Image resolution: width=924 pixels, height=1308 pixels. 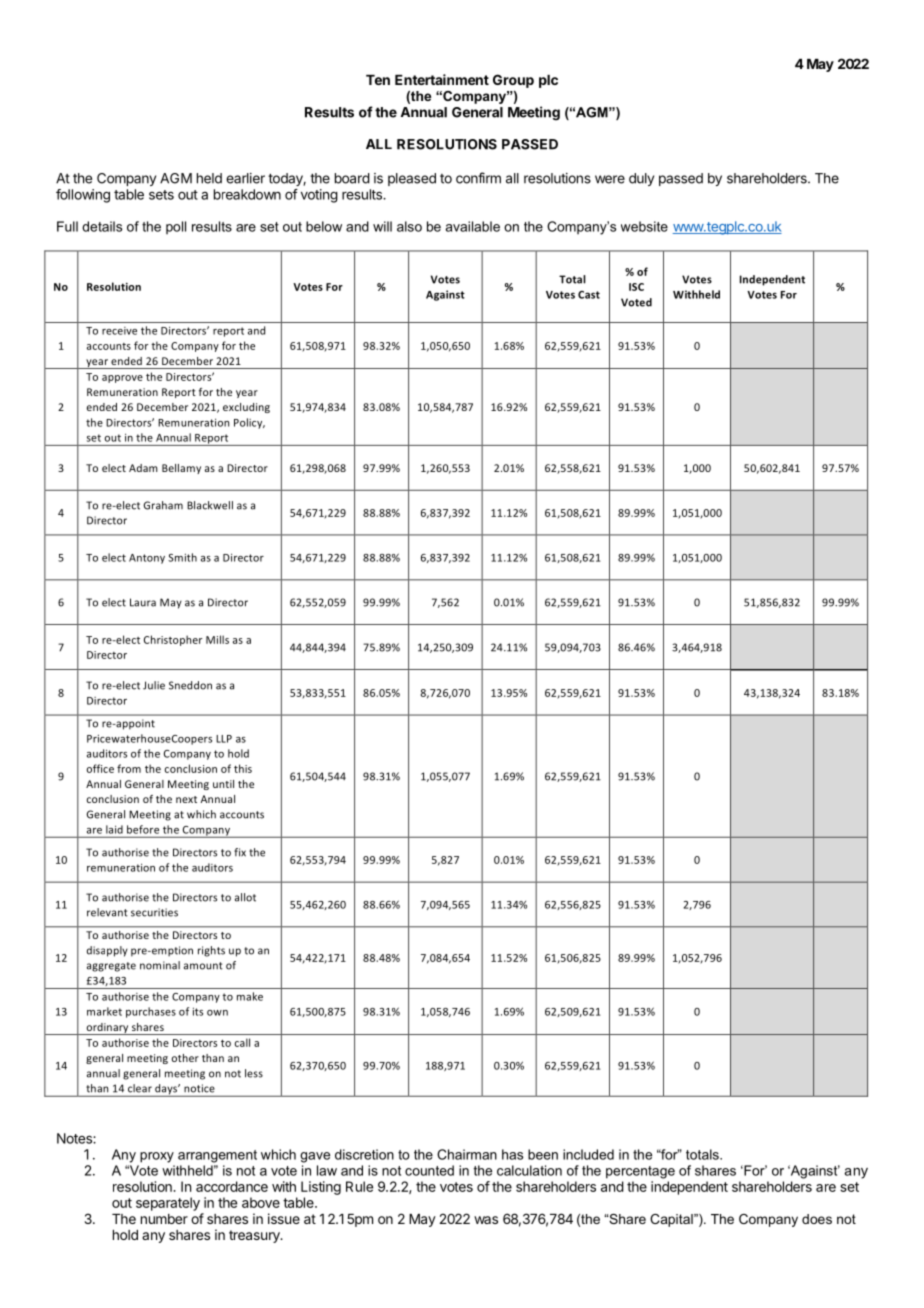 I want to click on Entertainment, so click(x=442, y=79).
